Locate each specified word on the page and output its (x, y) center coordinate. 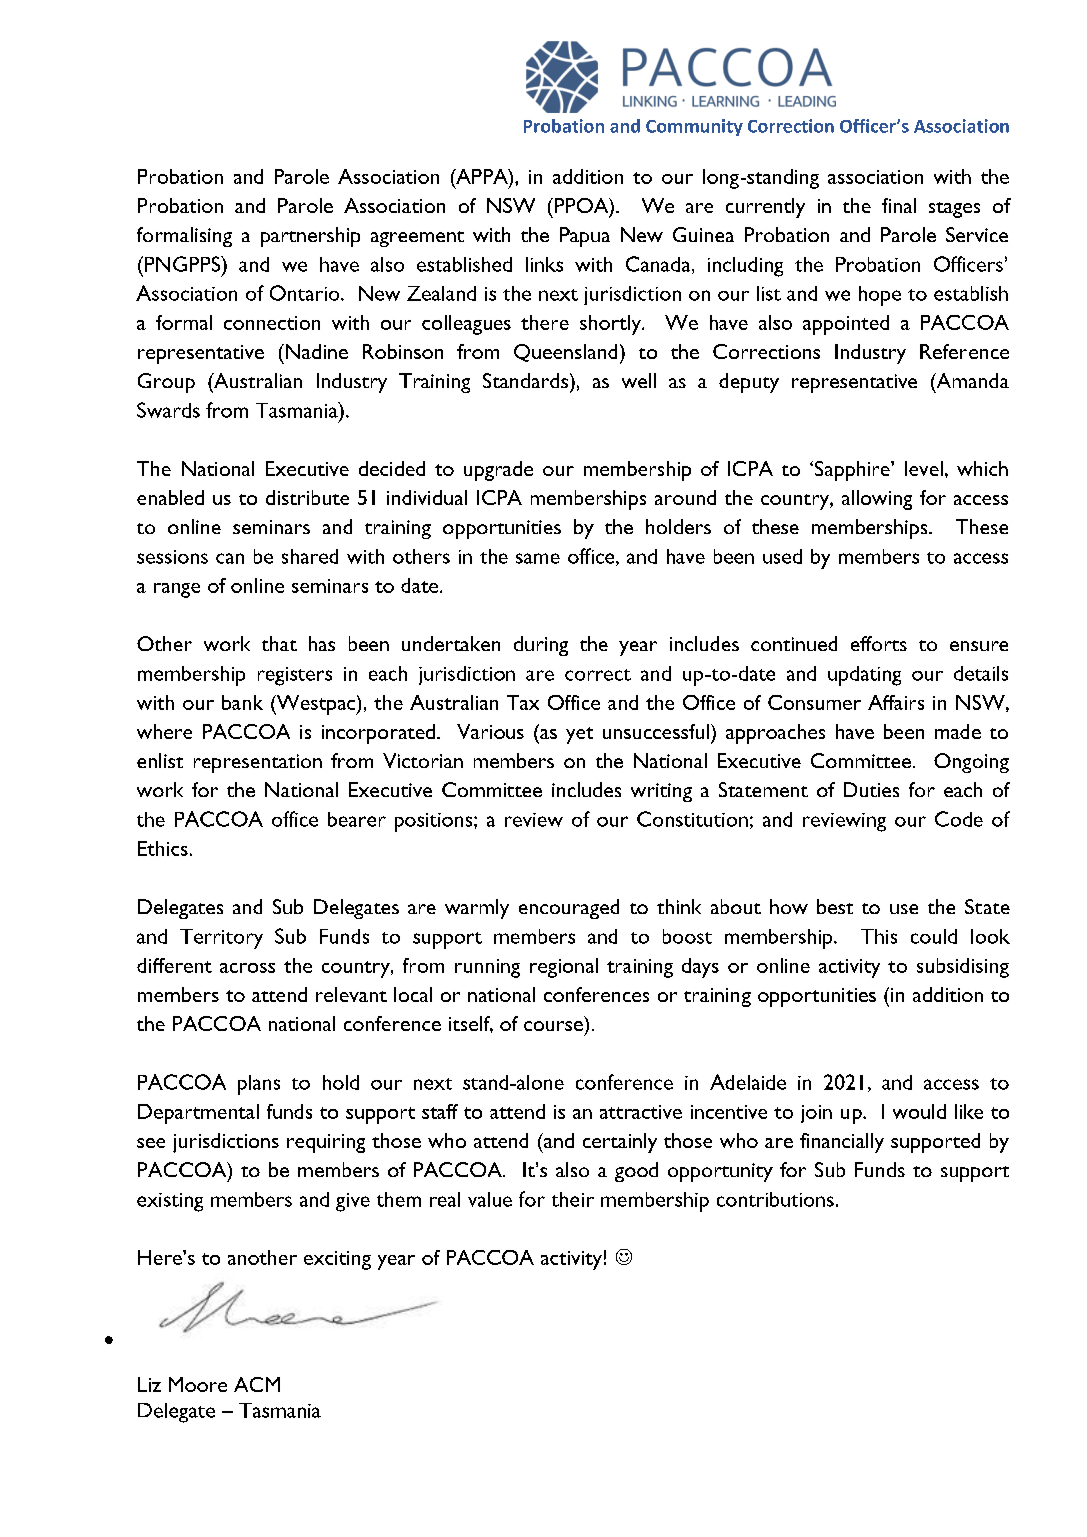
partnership (310, 237)
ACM (257, 1384)
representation (258, 763)
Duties (871, 789)
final (899, 205)
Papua (585, 237)
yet (579, 735)
